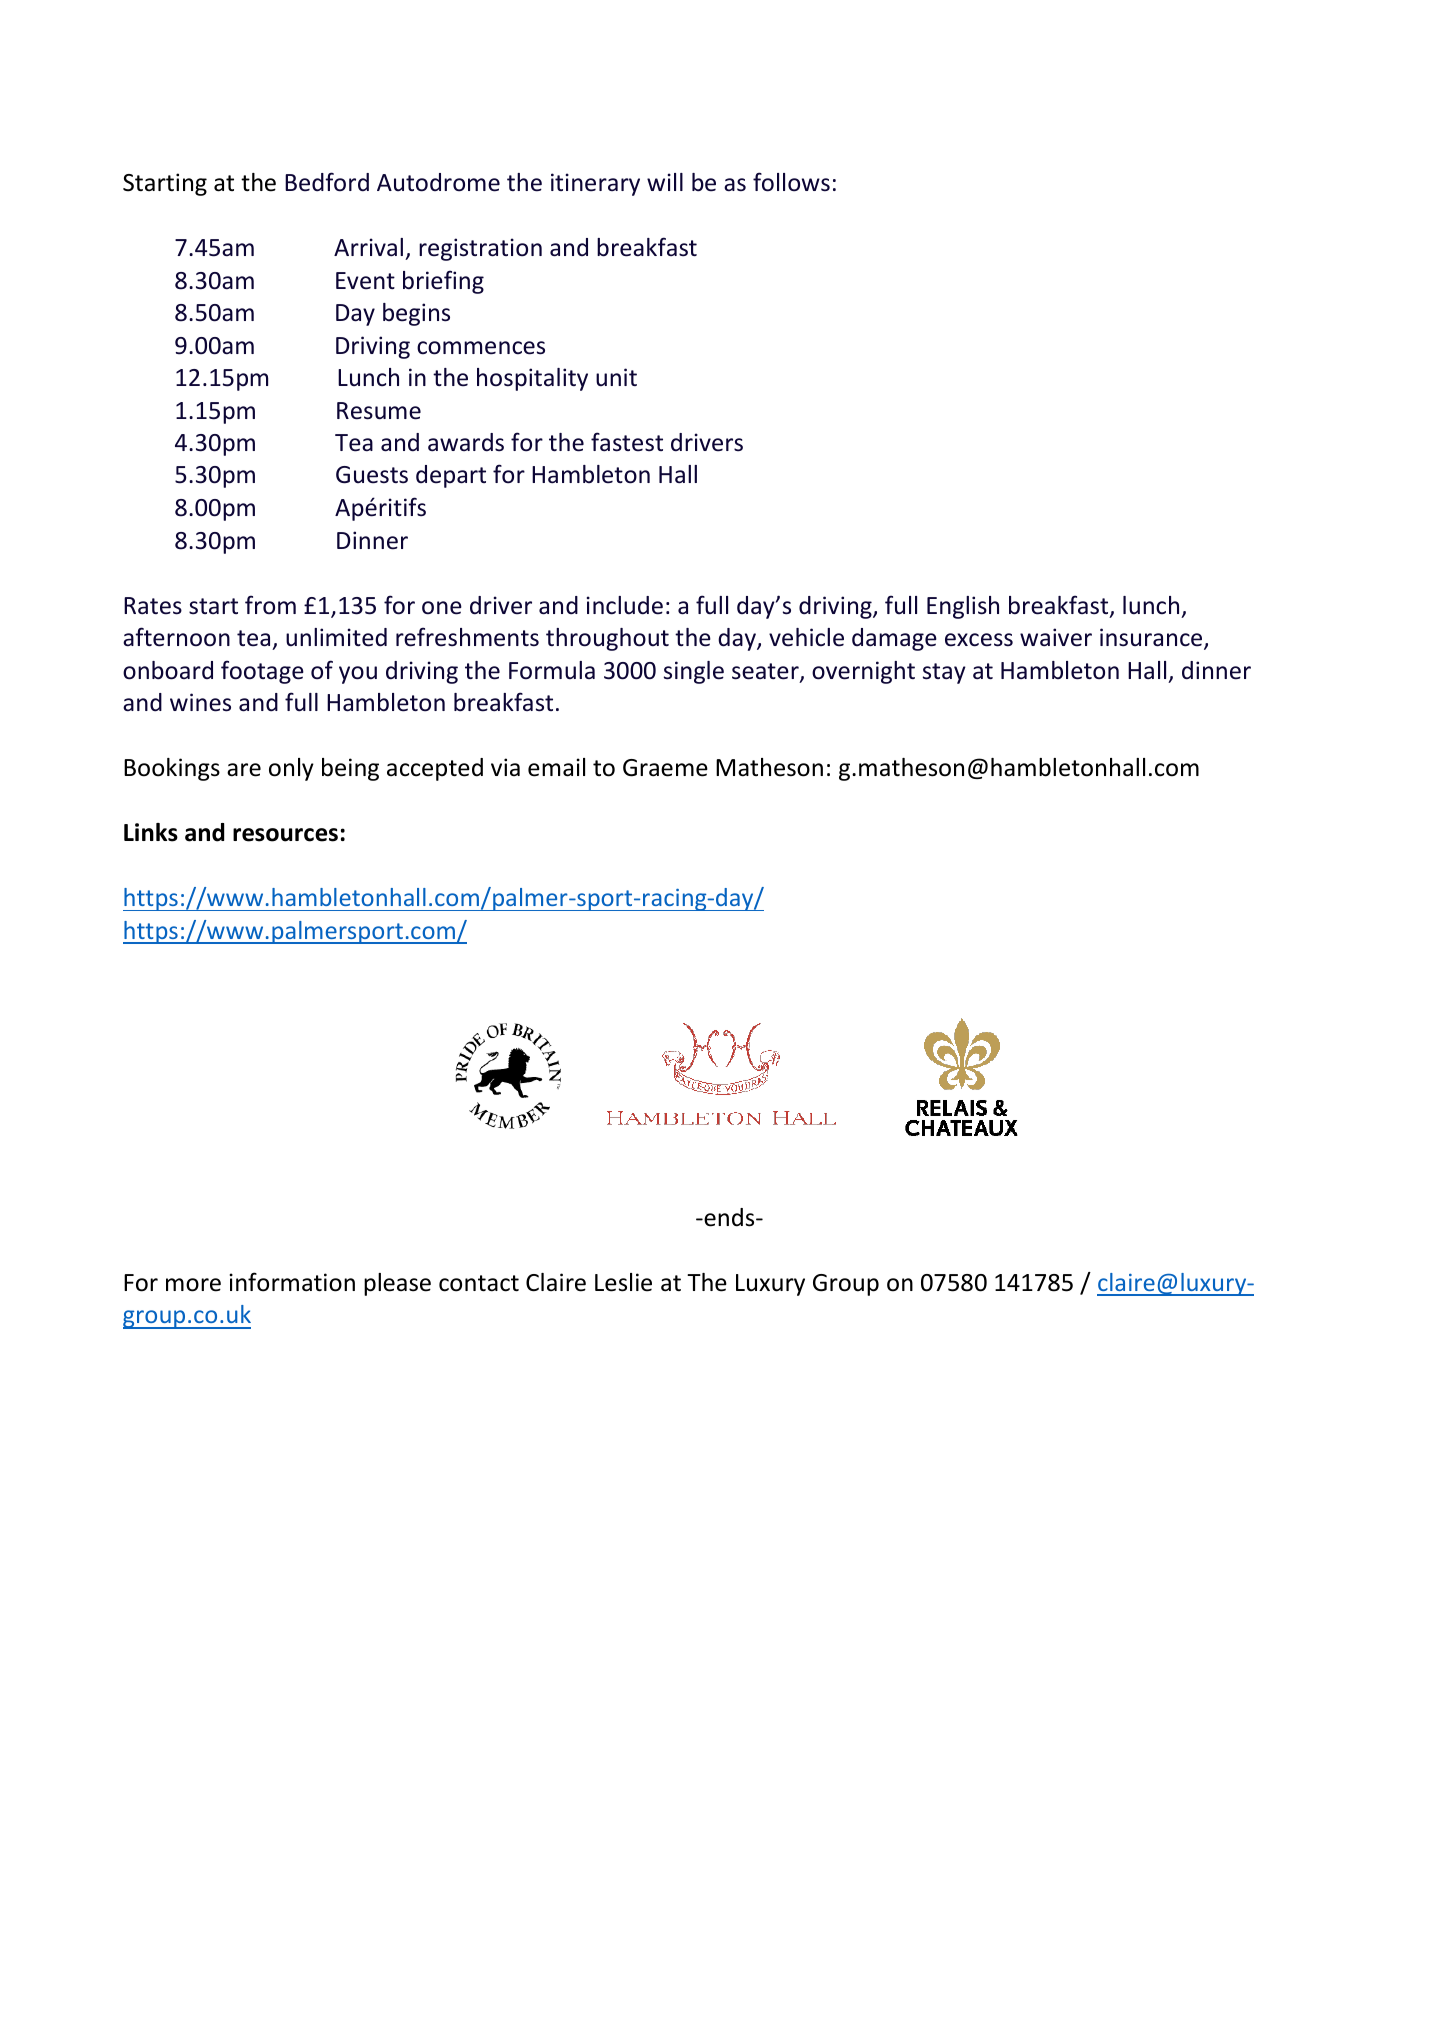  Describe the element at coordinates (291, 769) in the document. I see `only` at that location.
